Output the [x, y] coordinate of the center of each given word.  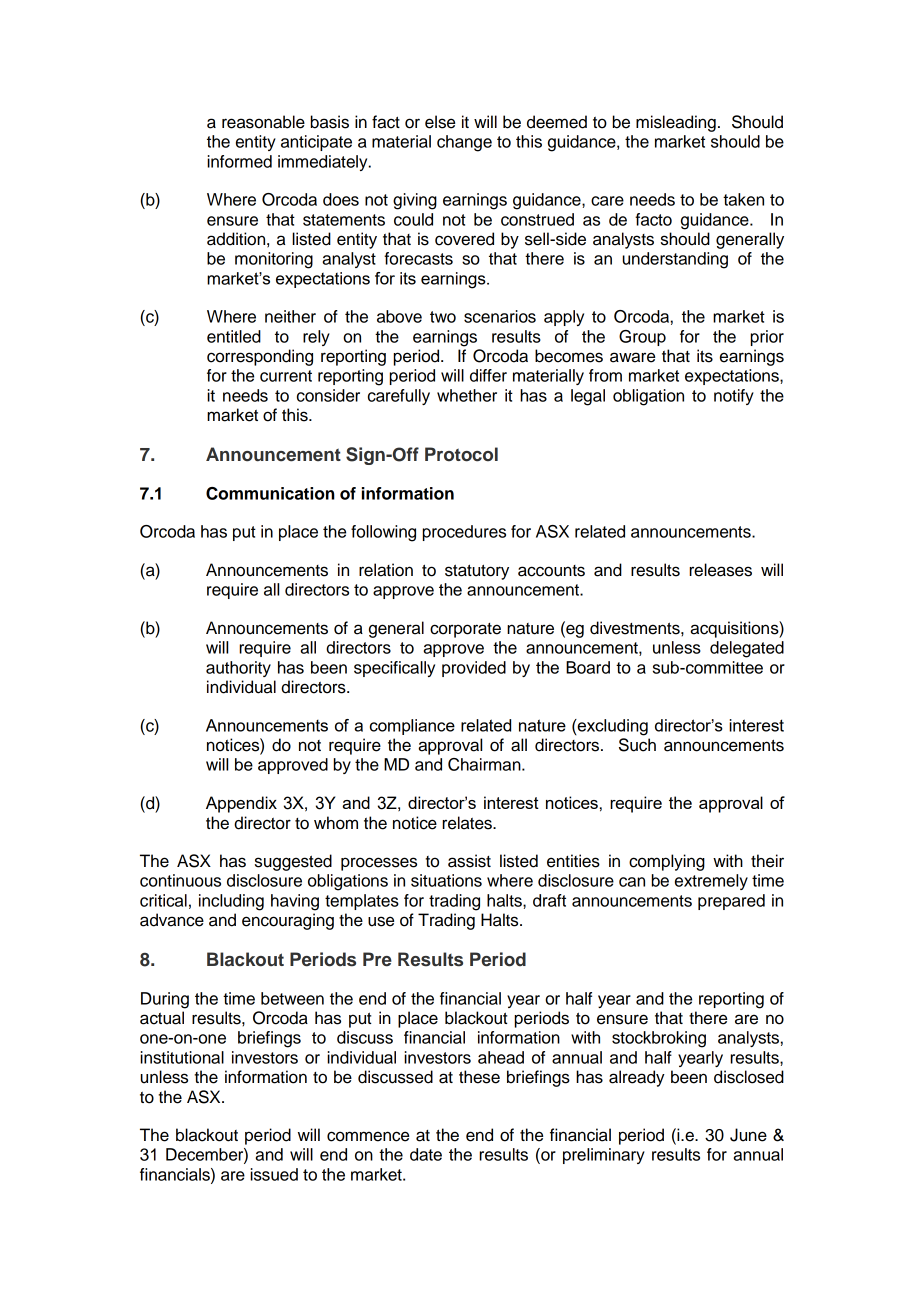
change [464, 143]
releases [720, 570]
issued [274, 1174]
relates [468, 823]
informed [239, 161]
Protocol [461, 454]
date [426, 1154]
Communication [270, 493]
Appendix [241, 804]
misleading [676, 123]
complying [667, 862]
